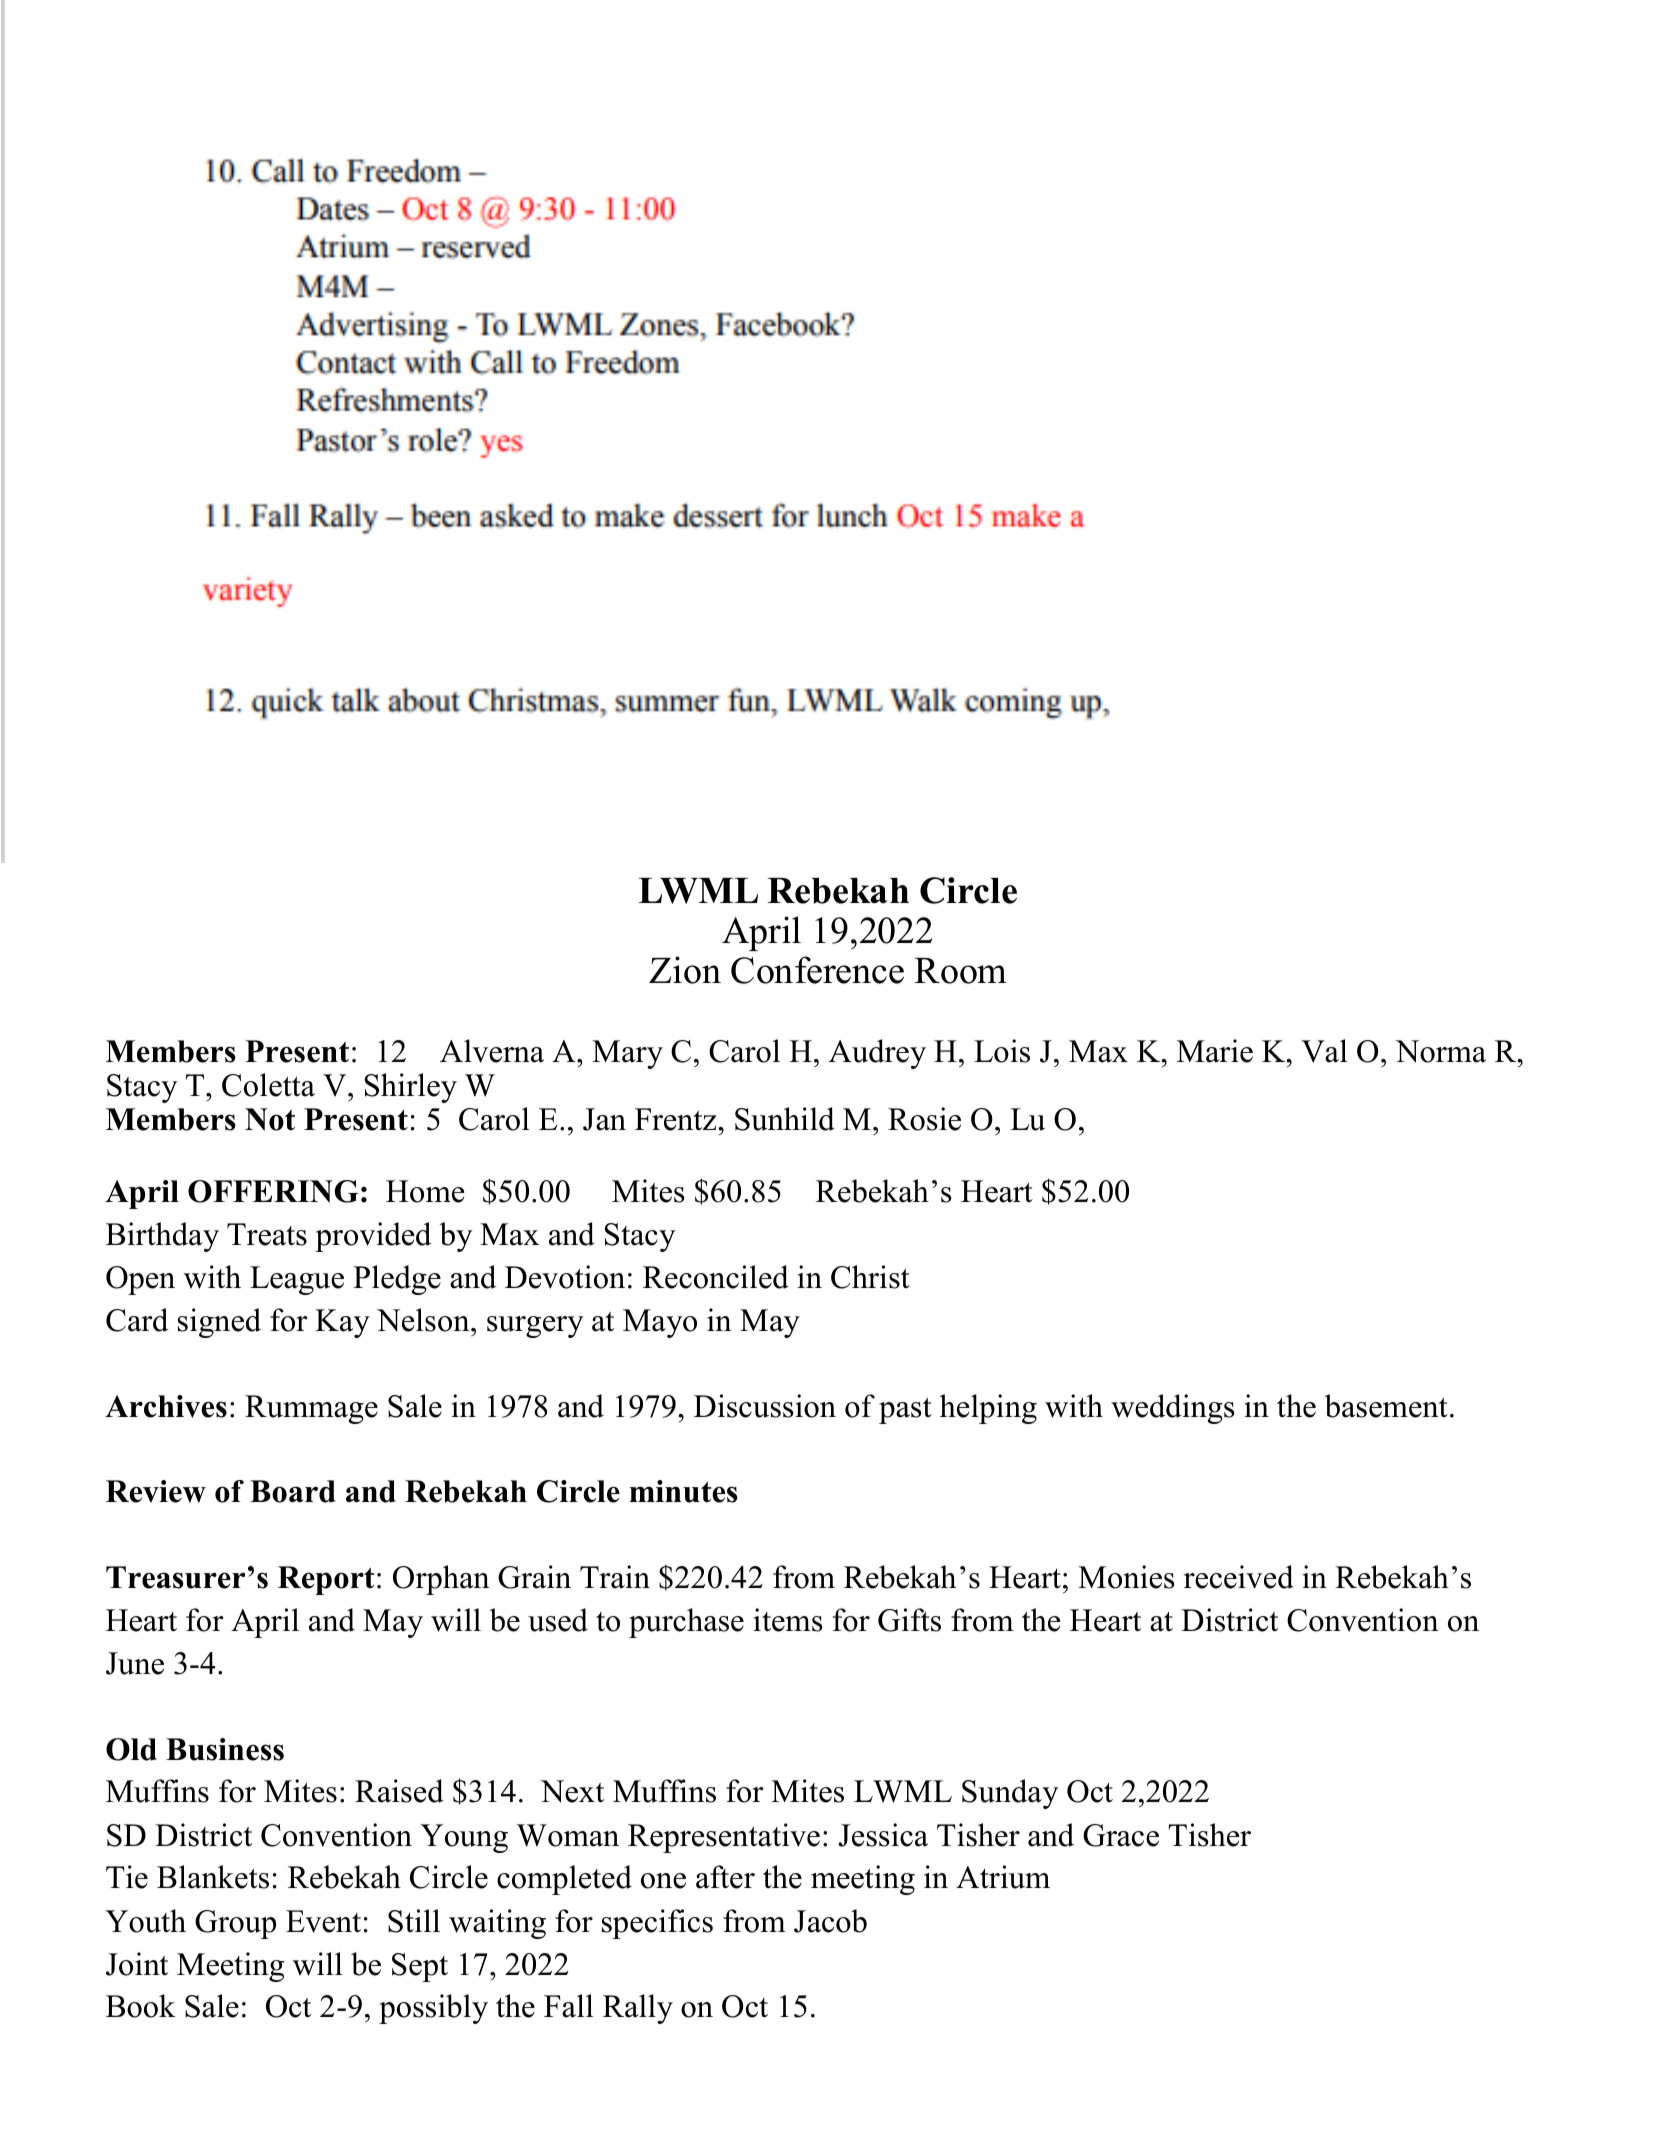 The image size is (1657, 2144). Describe the element at coordinates (410, 1088) in the screenshot. I see `Shirley` at that location.
